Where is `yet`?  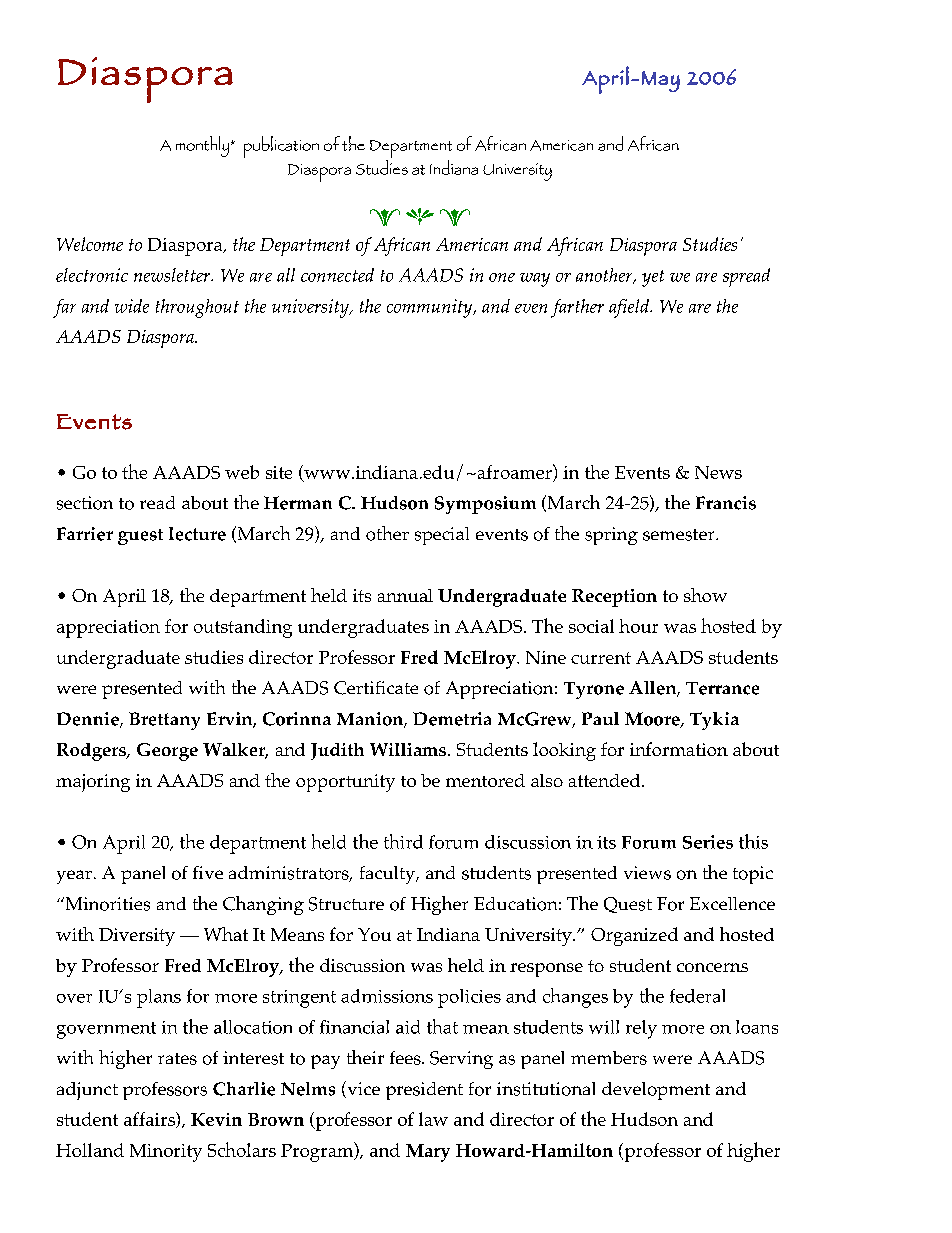 yet is located at coordinates (653, 278).
